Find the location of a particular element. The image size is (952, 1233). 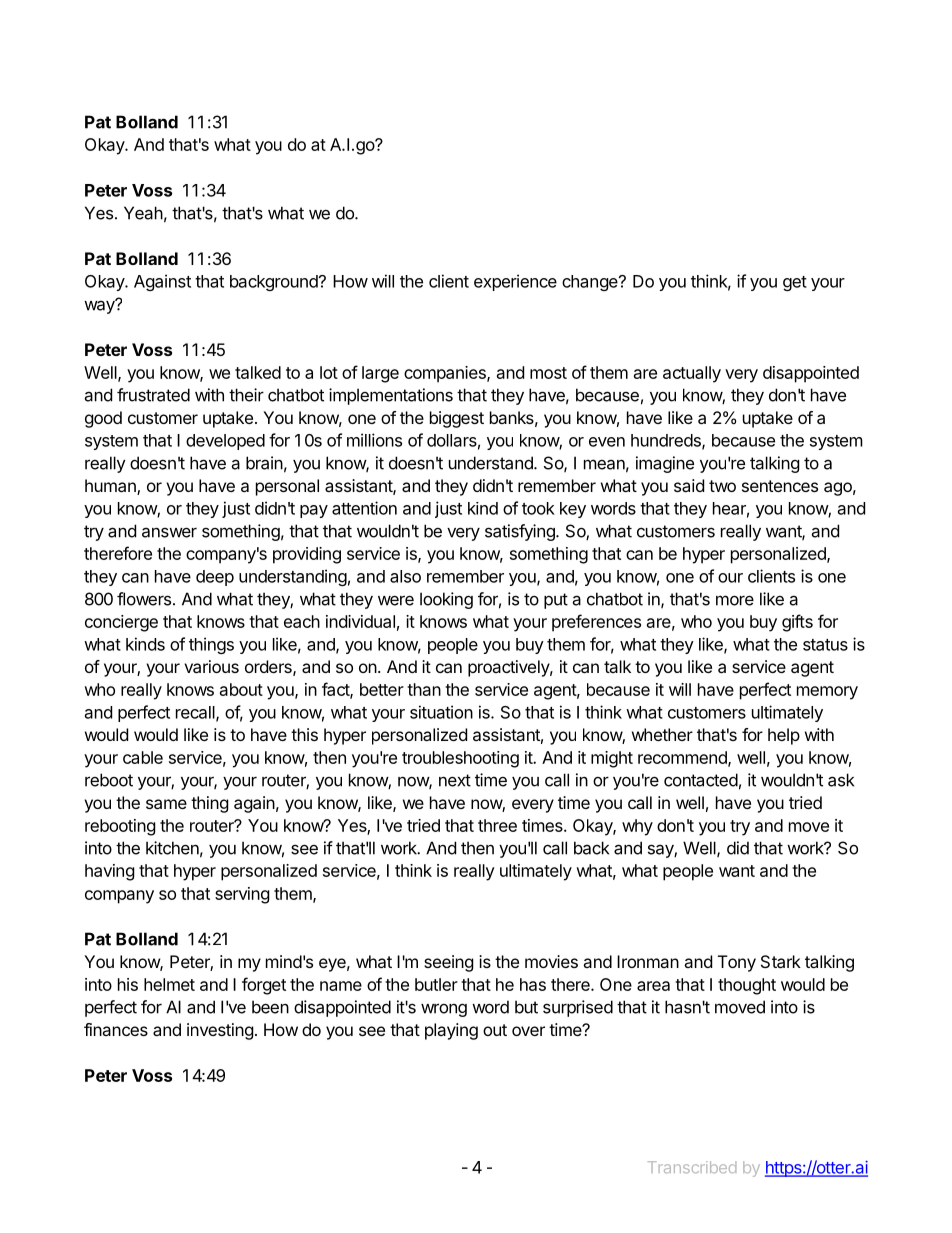

situation is located at coordinates (441, 712).
